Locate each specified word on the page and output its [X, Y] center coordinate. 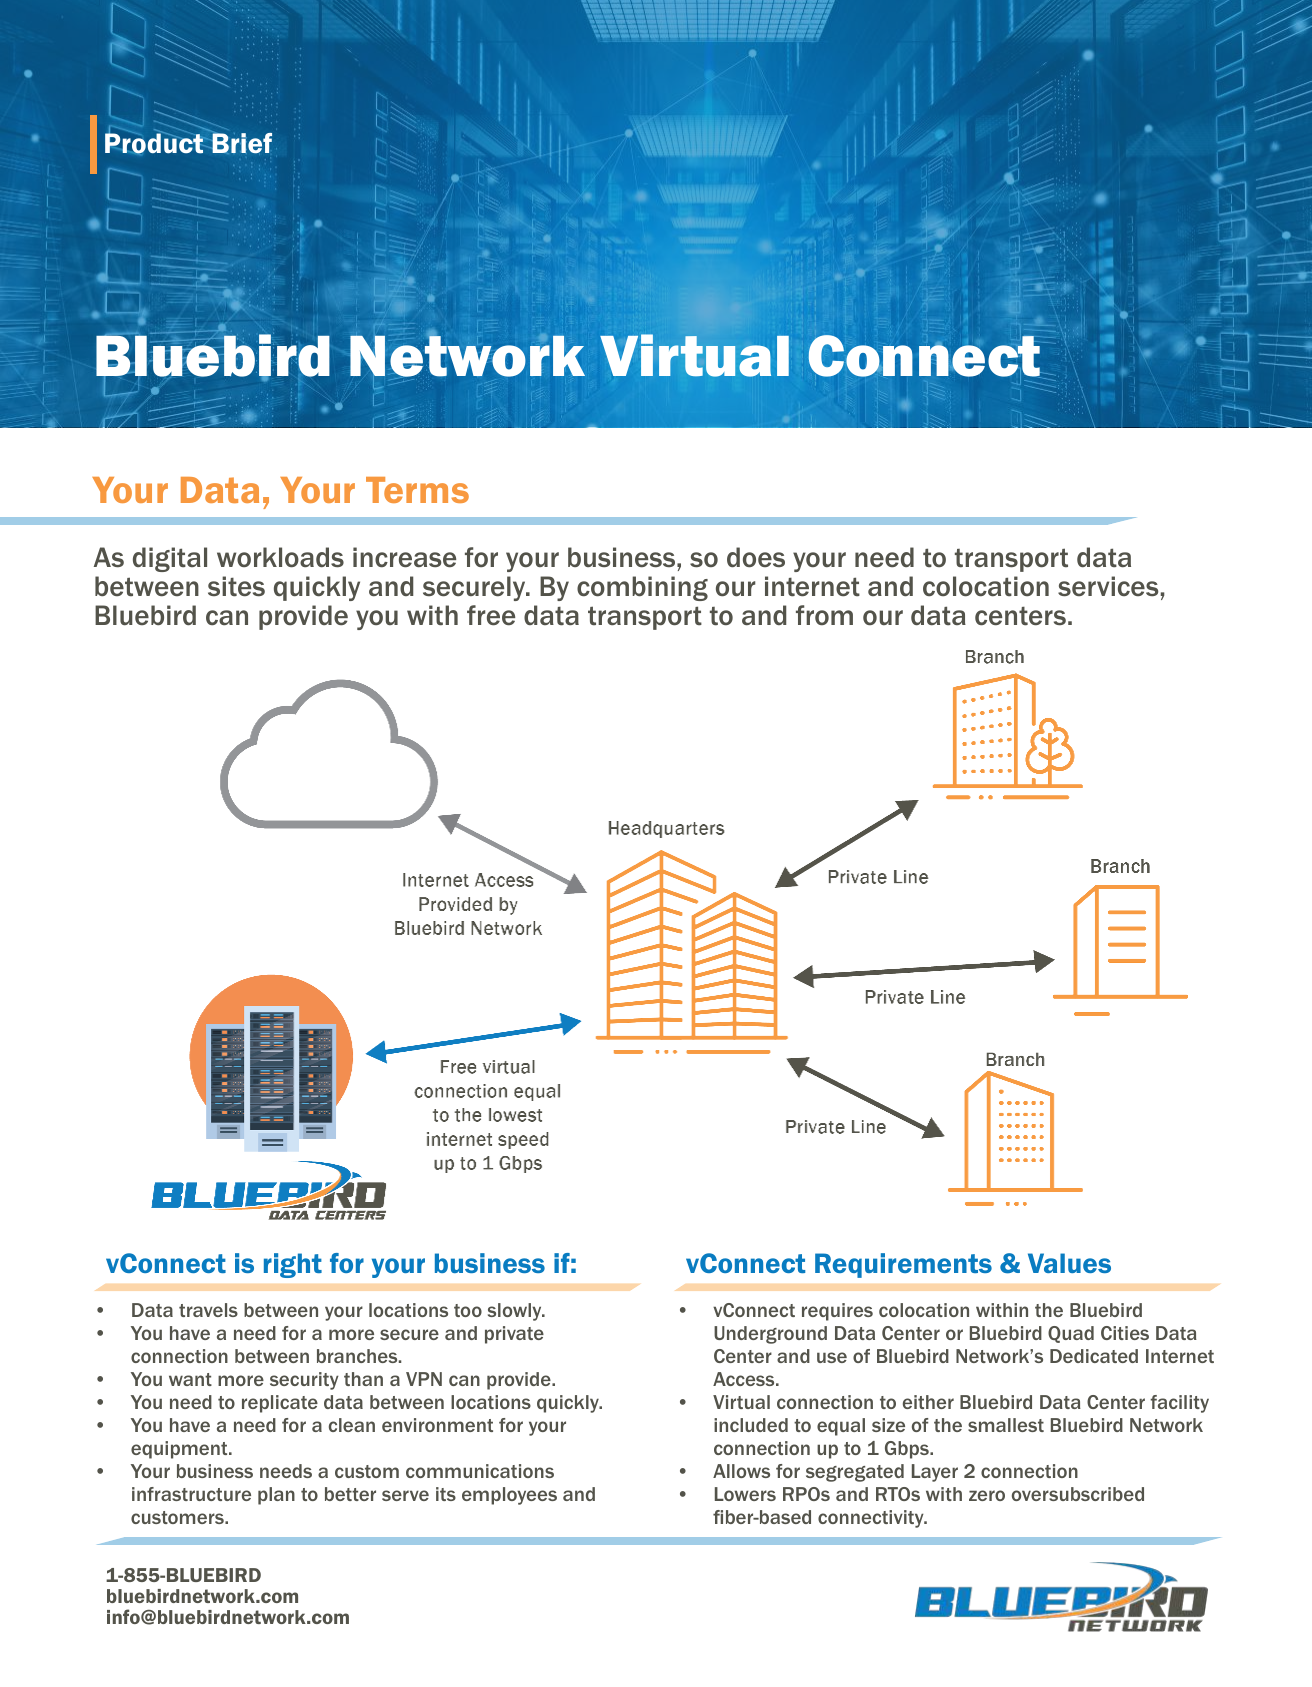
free [491, 615]
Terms [417, 490]
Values [1069, 1263]
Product [155, 142]
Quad [1071, 1334]
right [293, 1265]
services [1108, 586]
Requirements [903, 1265]
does [756, 557]
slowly [516, 1312]
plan [276, 1496]
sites [236, 586]
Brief [241, 142]
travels [208, 1310]
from [824, 615]
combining [642, 588]
